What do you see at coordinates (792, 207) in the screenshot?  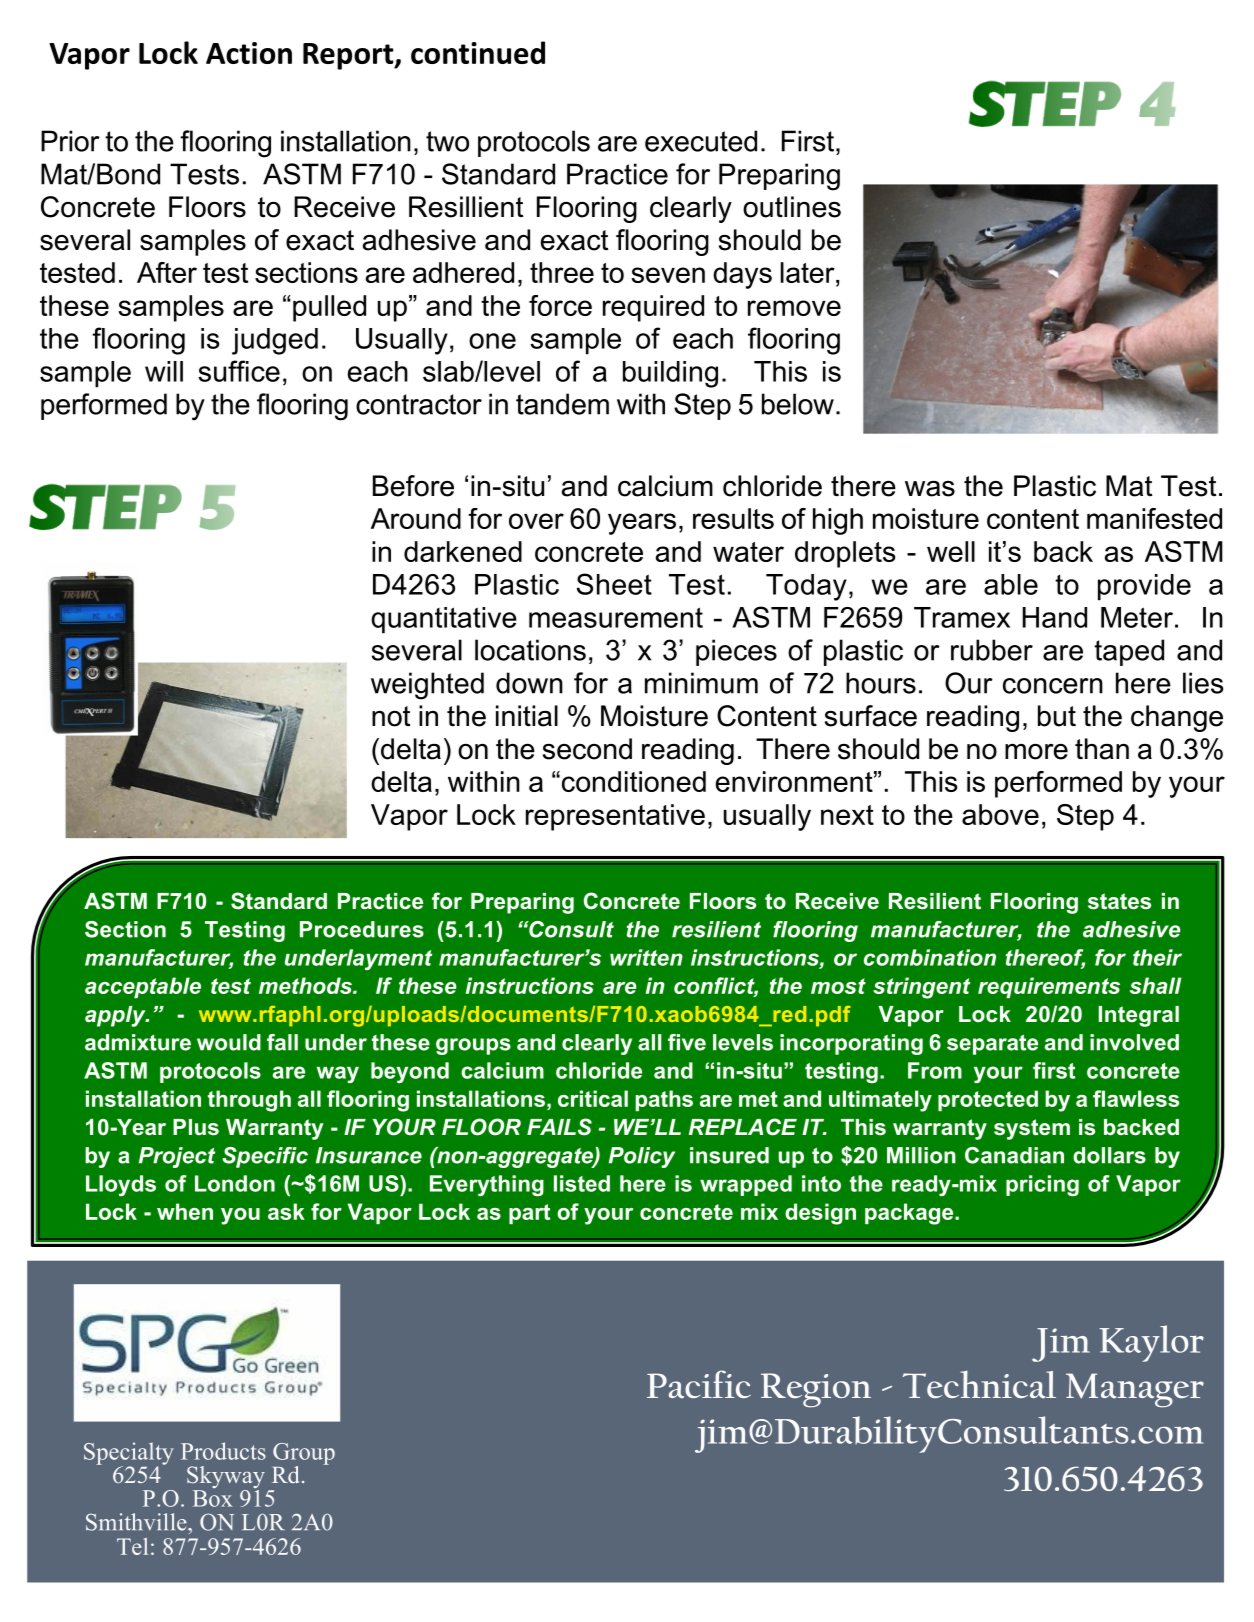 I see `outlines` at bounding box center [792, 207].
